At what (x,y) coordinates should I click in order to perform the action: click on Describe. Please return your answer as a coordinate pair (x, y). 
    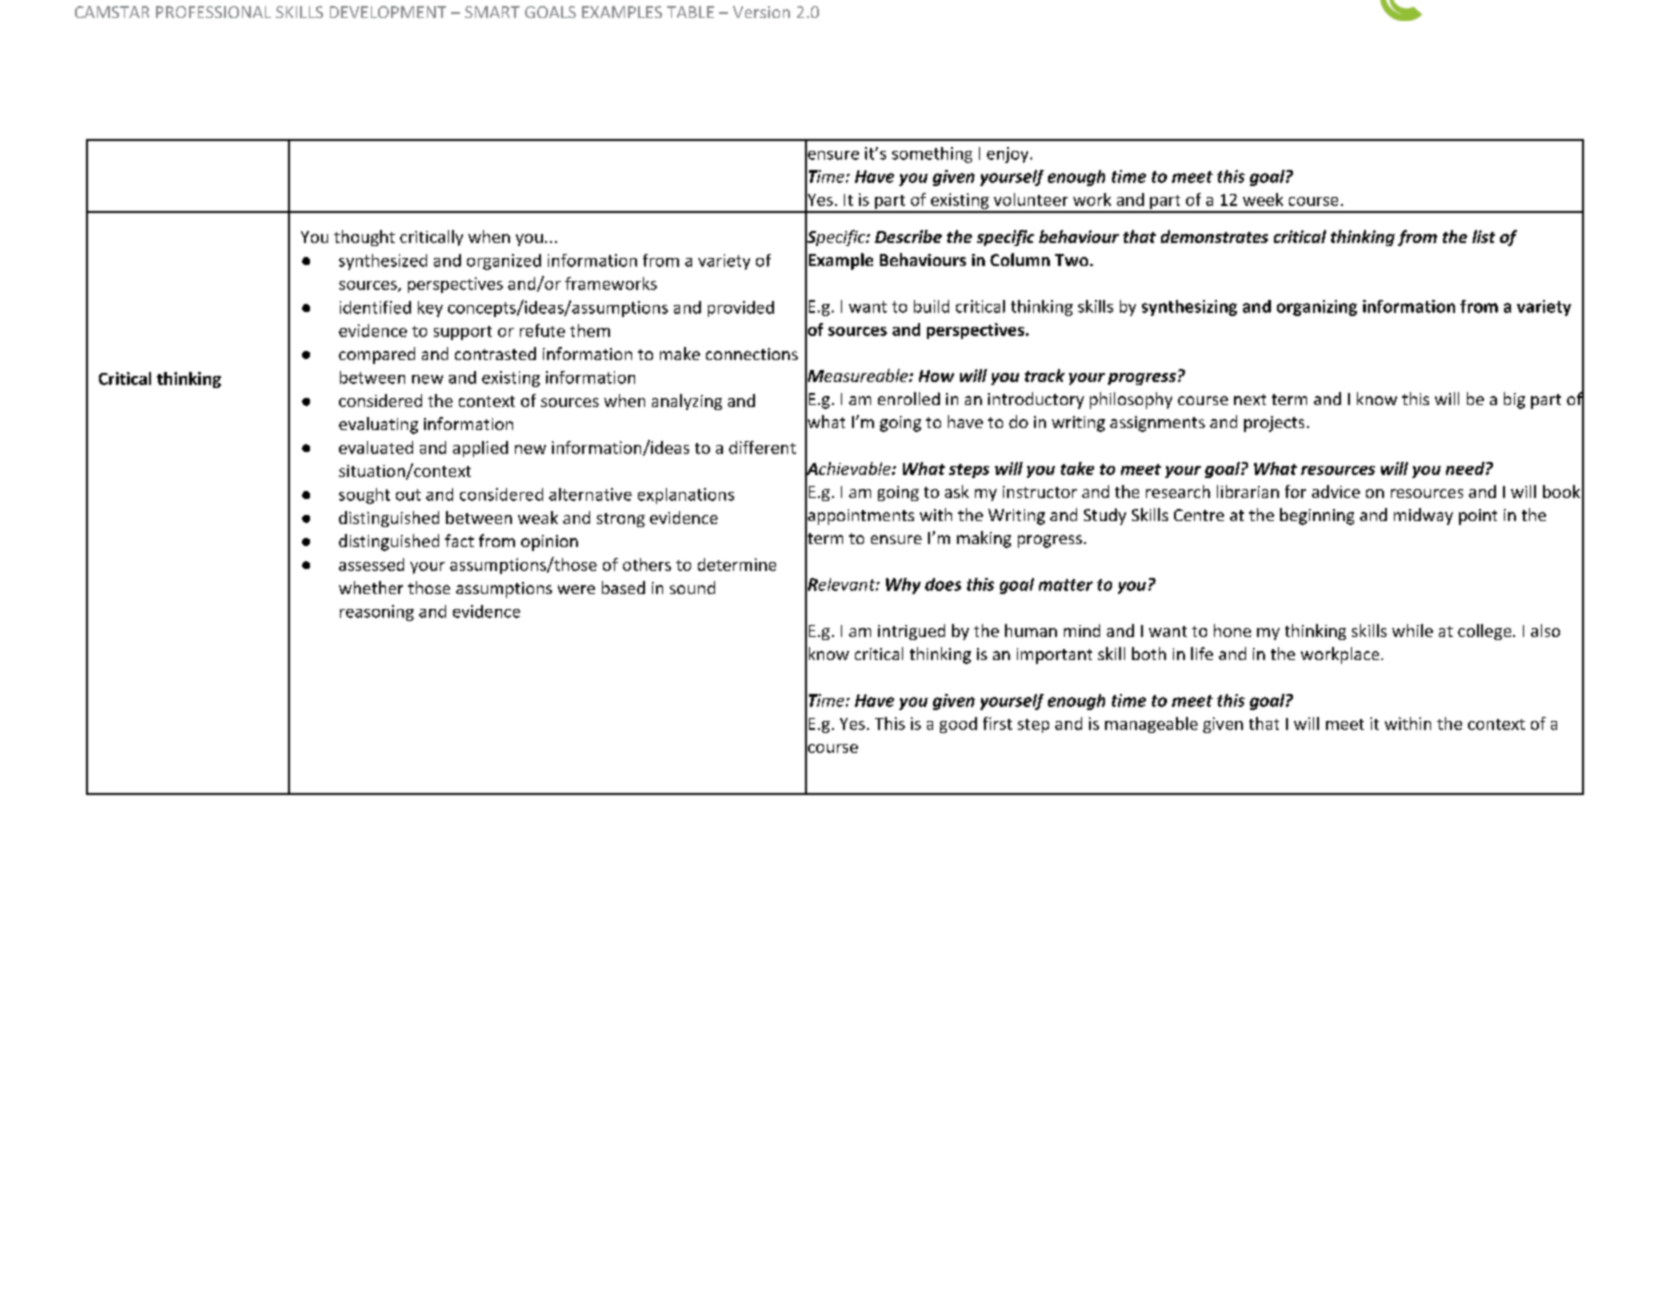
    Looking at the image, I should click on (908, 236).
